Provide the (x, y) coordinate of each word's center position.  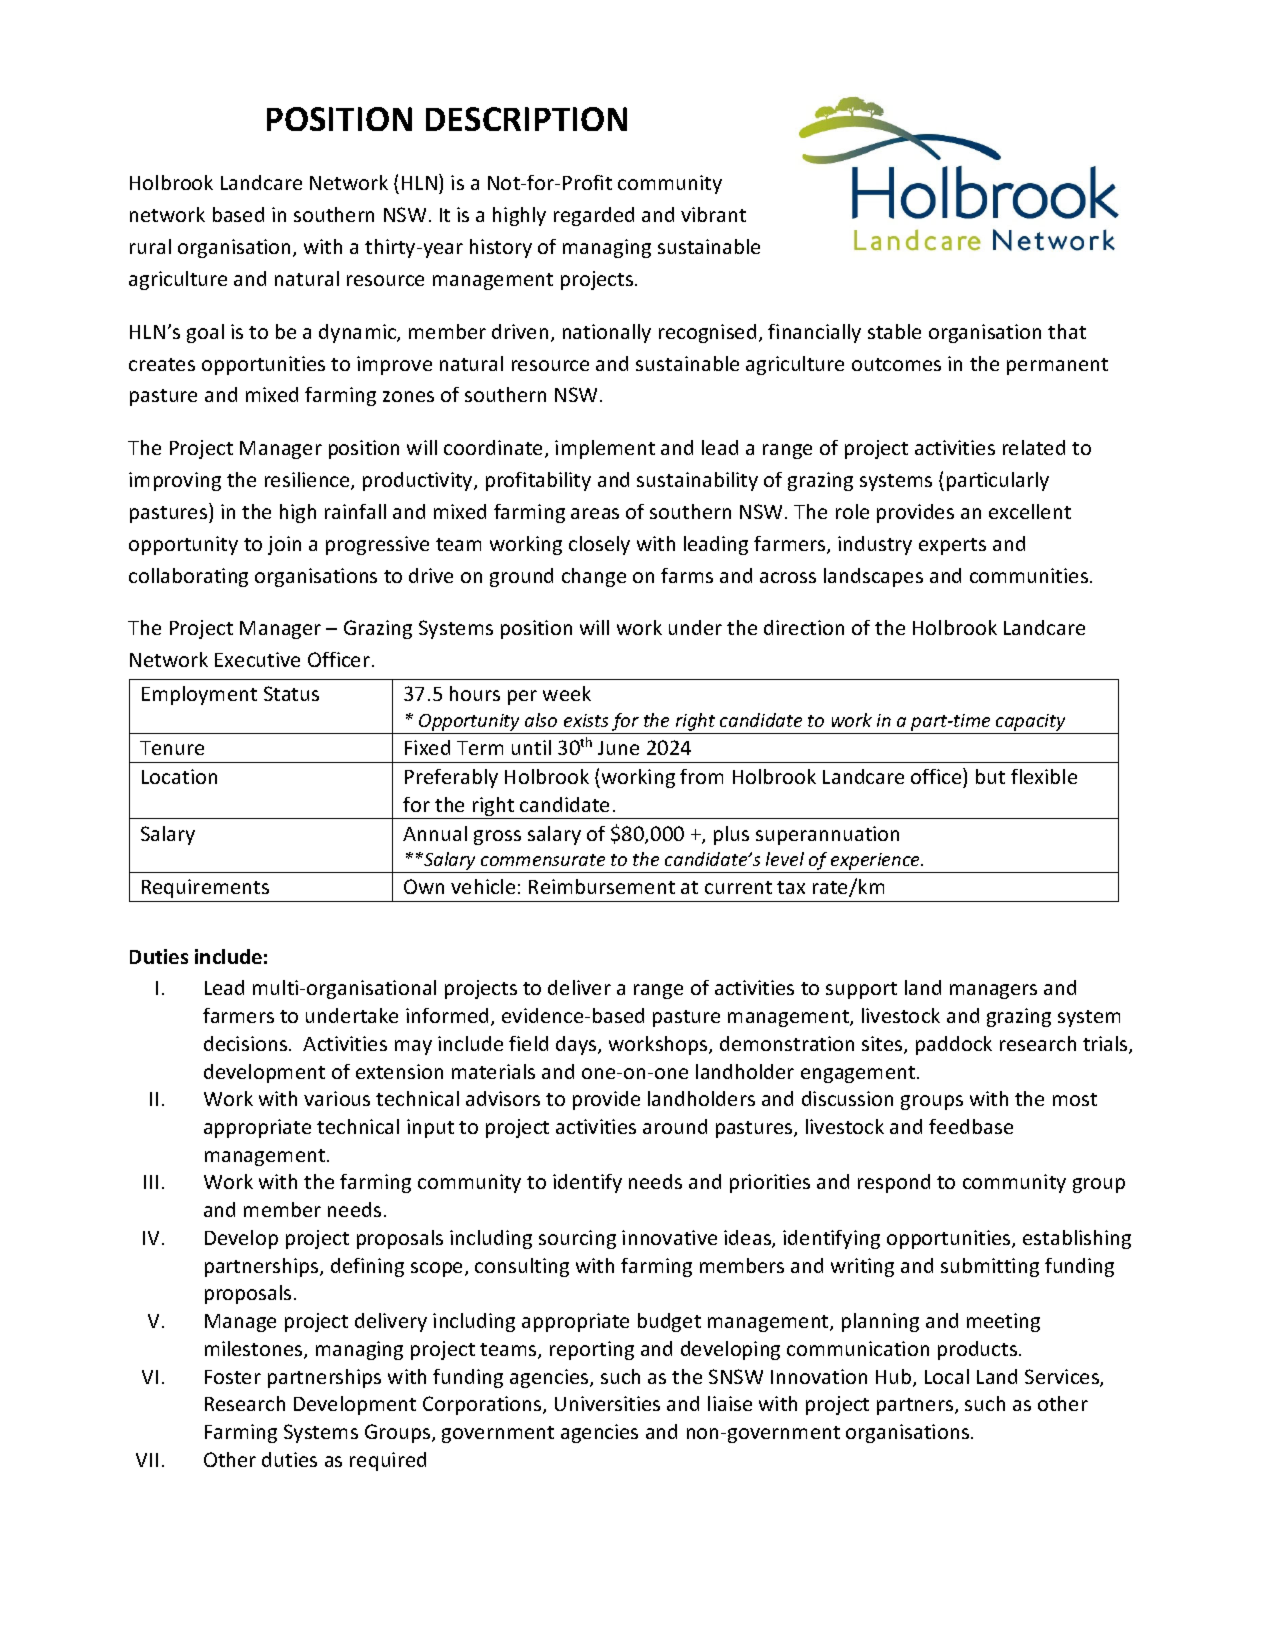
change (594, 577)
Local (947, 1376)
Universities (607, 1403)
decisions (247, 1043)
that (1067, 331)
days (577, 1045)
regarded (594, 216)
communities (1029, 575)
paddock (954, 1045)
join (284, 545)
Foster (233, 1377)
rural (150, 246)
